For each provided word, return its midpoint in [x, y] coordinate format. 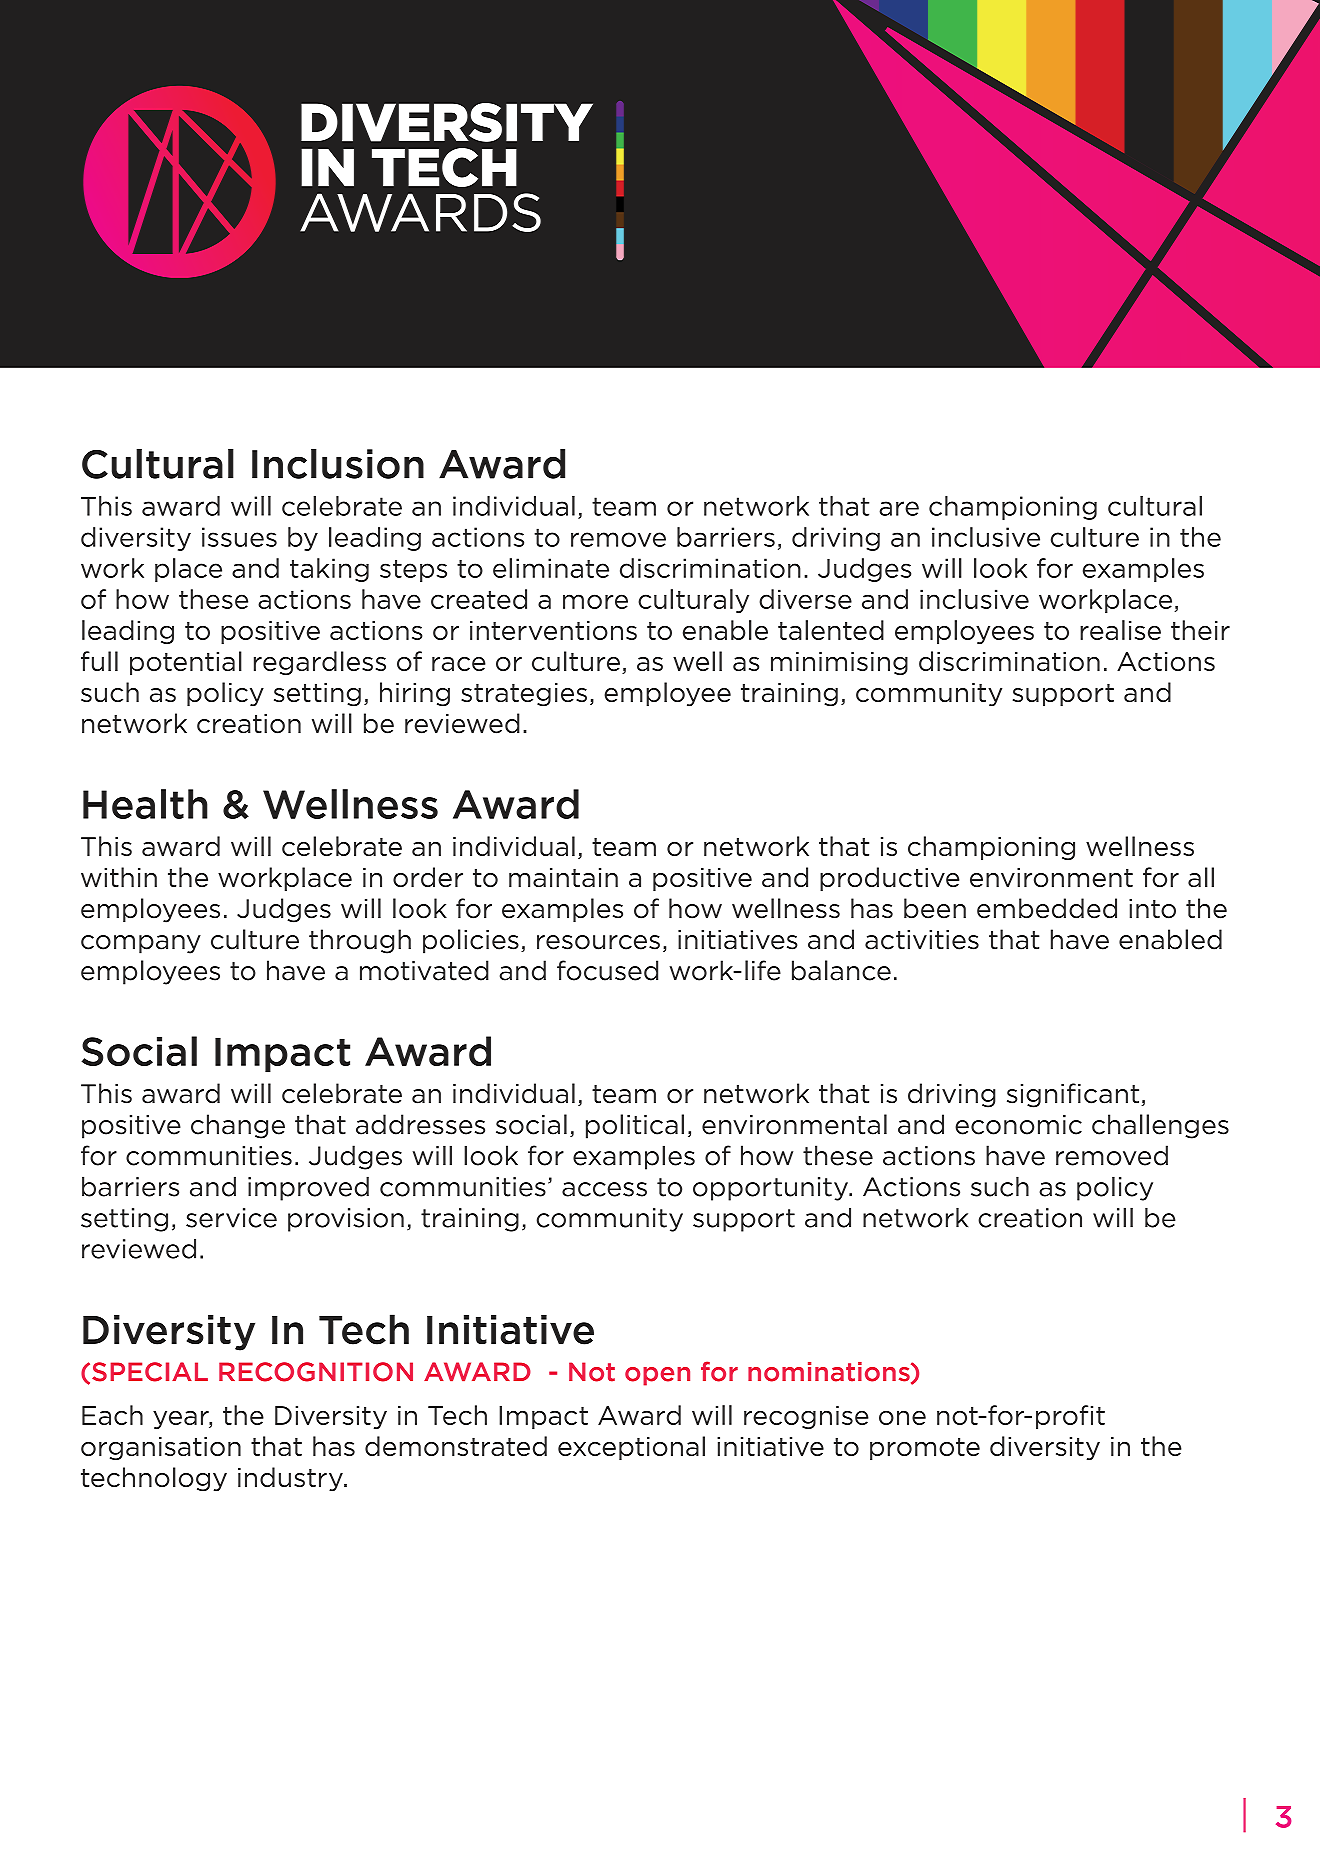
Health [145, 804]
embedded [1047, 908]
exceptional [631, 1448]
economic [1018, 1125]
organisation [161, 1448]
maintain [563, 877]
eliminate [551, 568]
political [635, 1126]
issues [239, 537]
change [238, 1126]
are [899, 508]
